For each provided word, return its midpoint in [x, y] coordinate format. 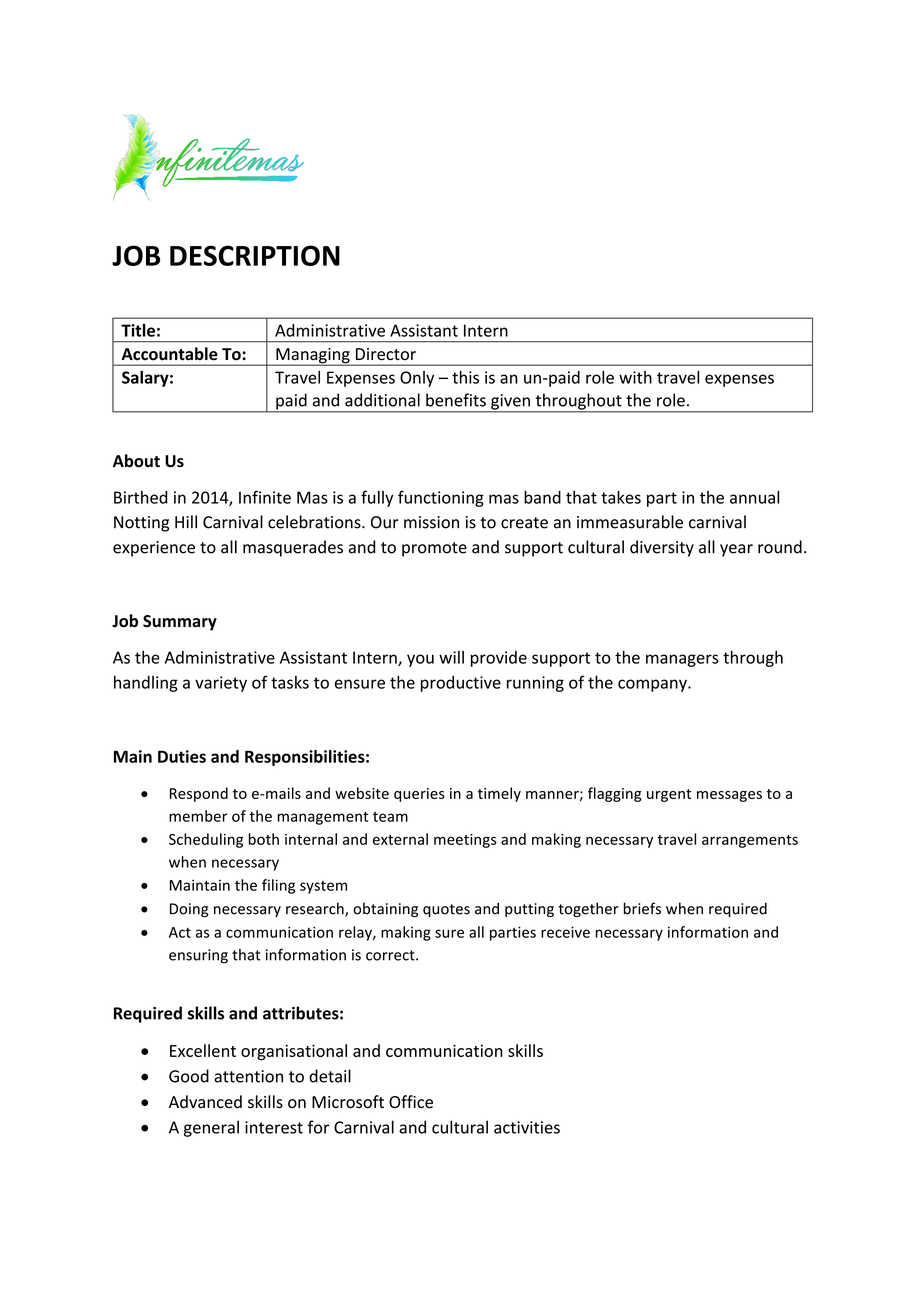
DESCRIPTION [255, 255]
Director [386, 354]
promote [434, 549]
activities [527, 1127]
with [635, 377]
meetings [465, 841]
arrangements [750, 841]
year [736, 550]
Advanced [205, 1102]
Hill [186, 522]
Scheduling [206, 840]
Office [411, 1102]
